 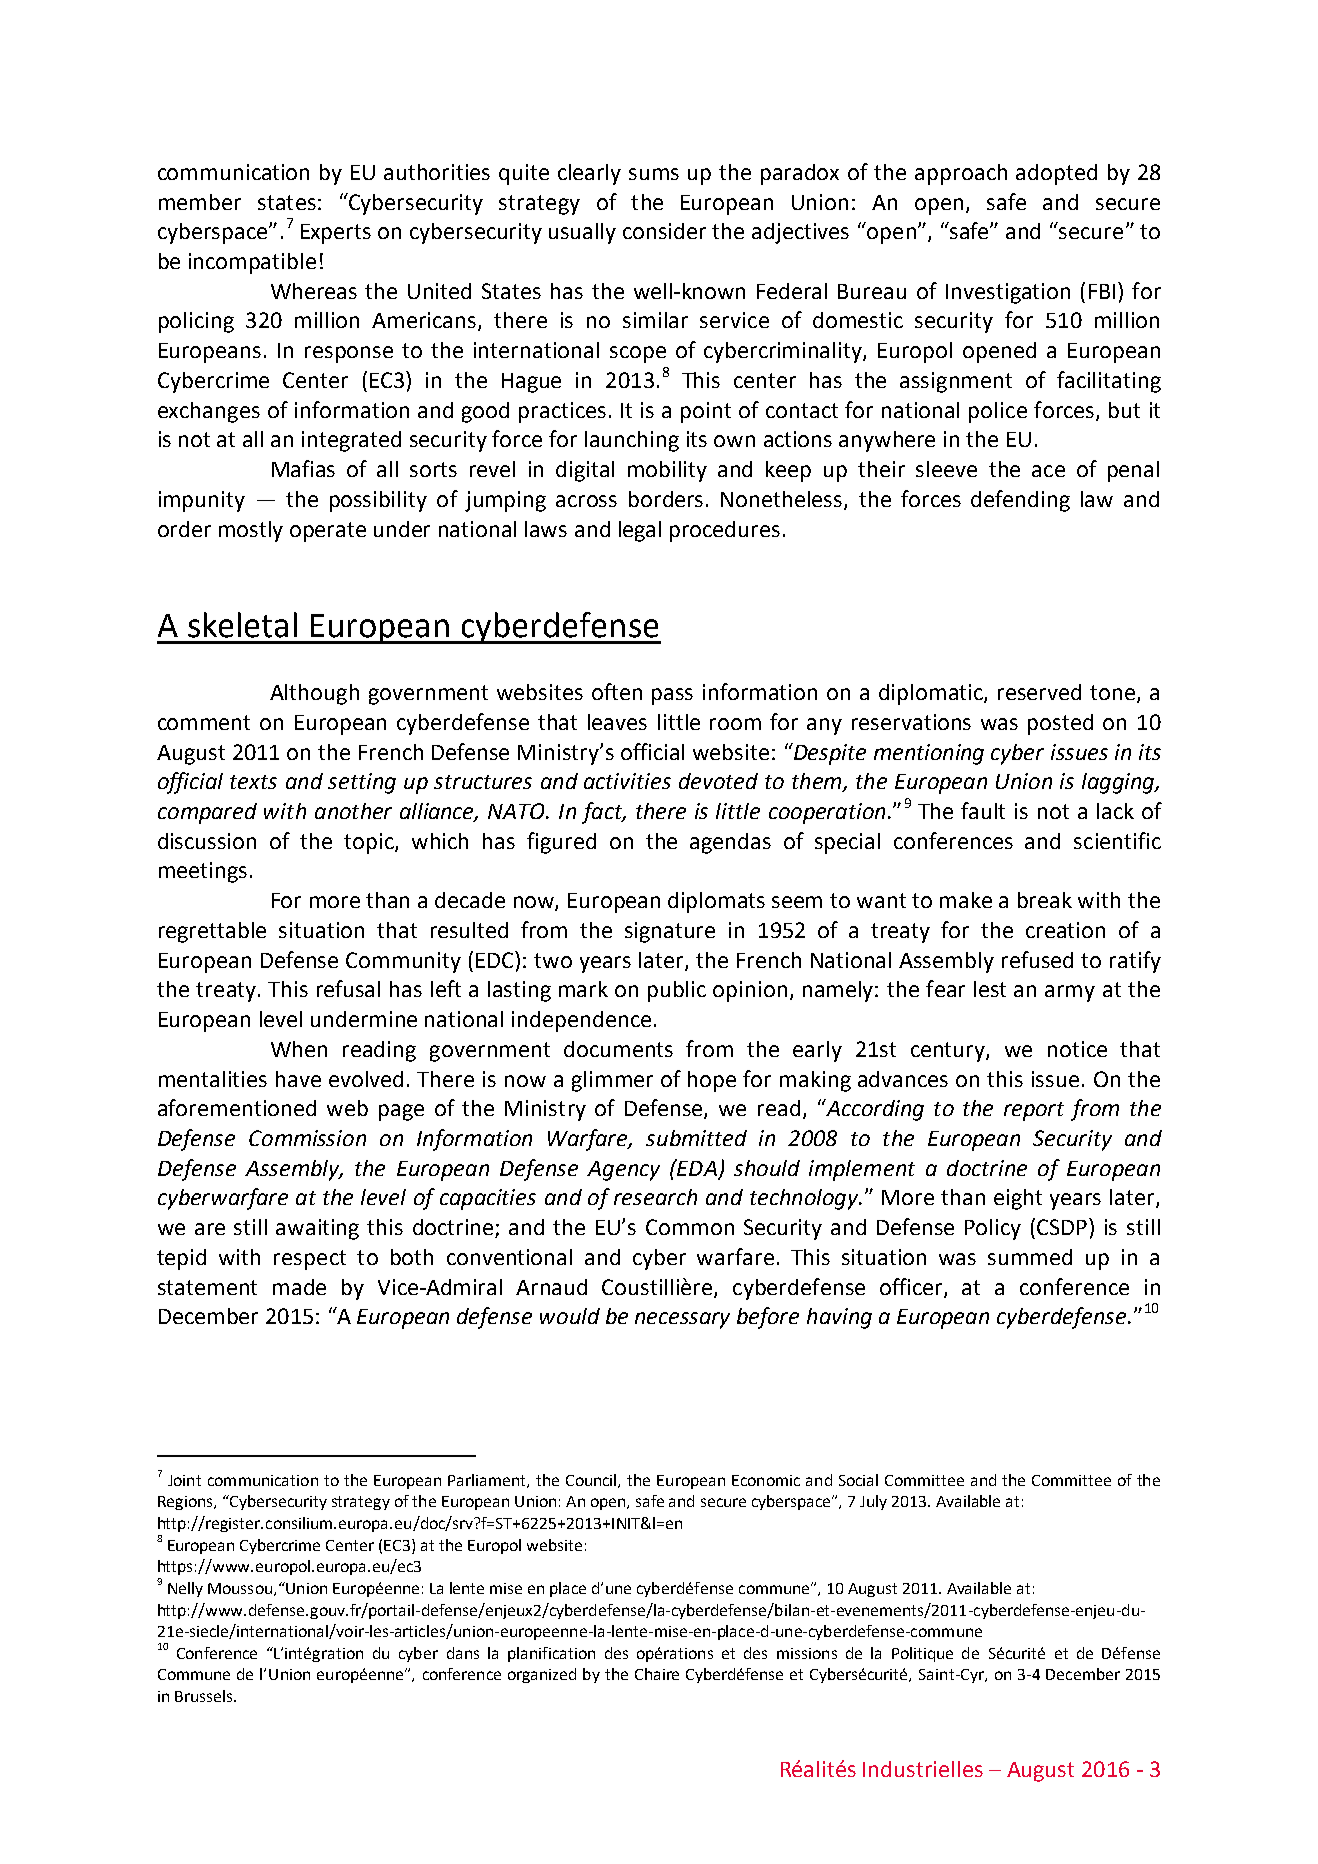 What do you see at coordinates (640, 531) in the image?
I see `legal` at bounding box center [640, 531].
